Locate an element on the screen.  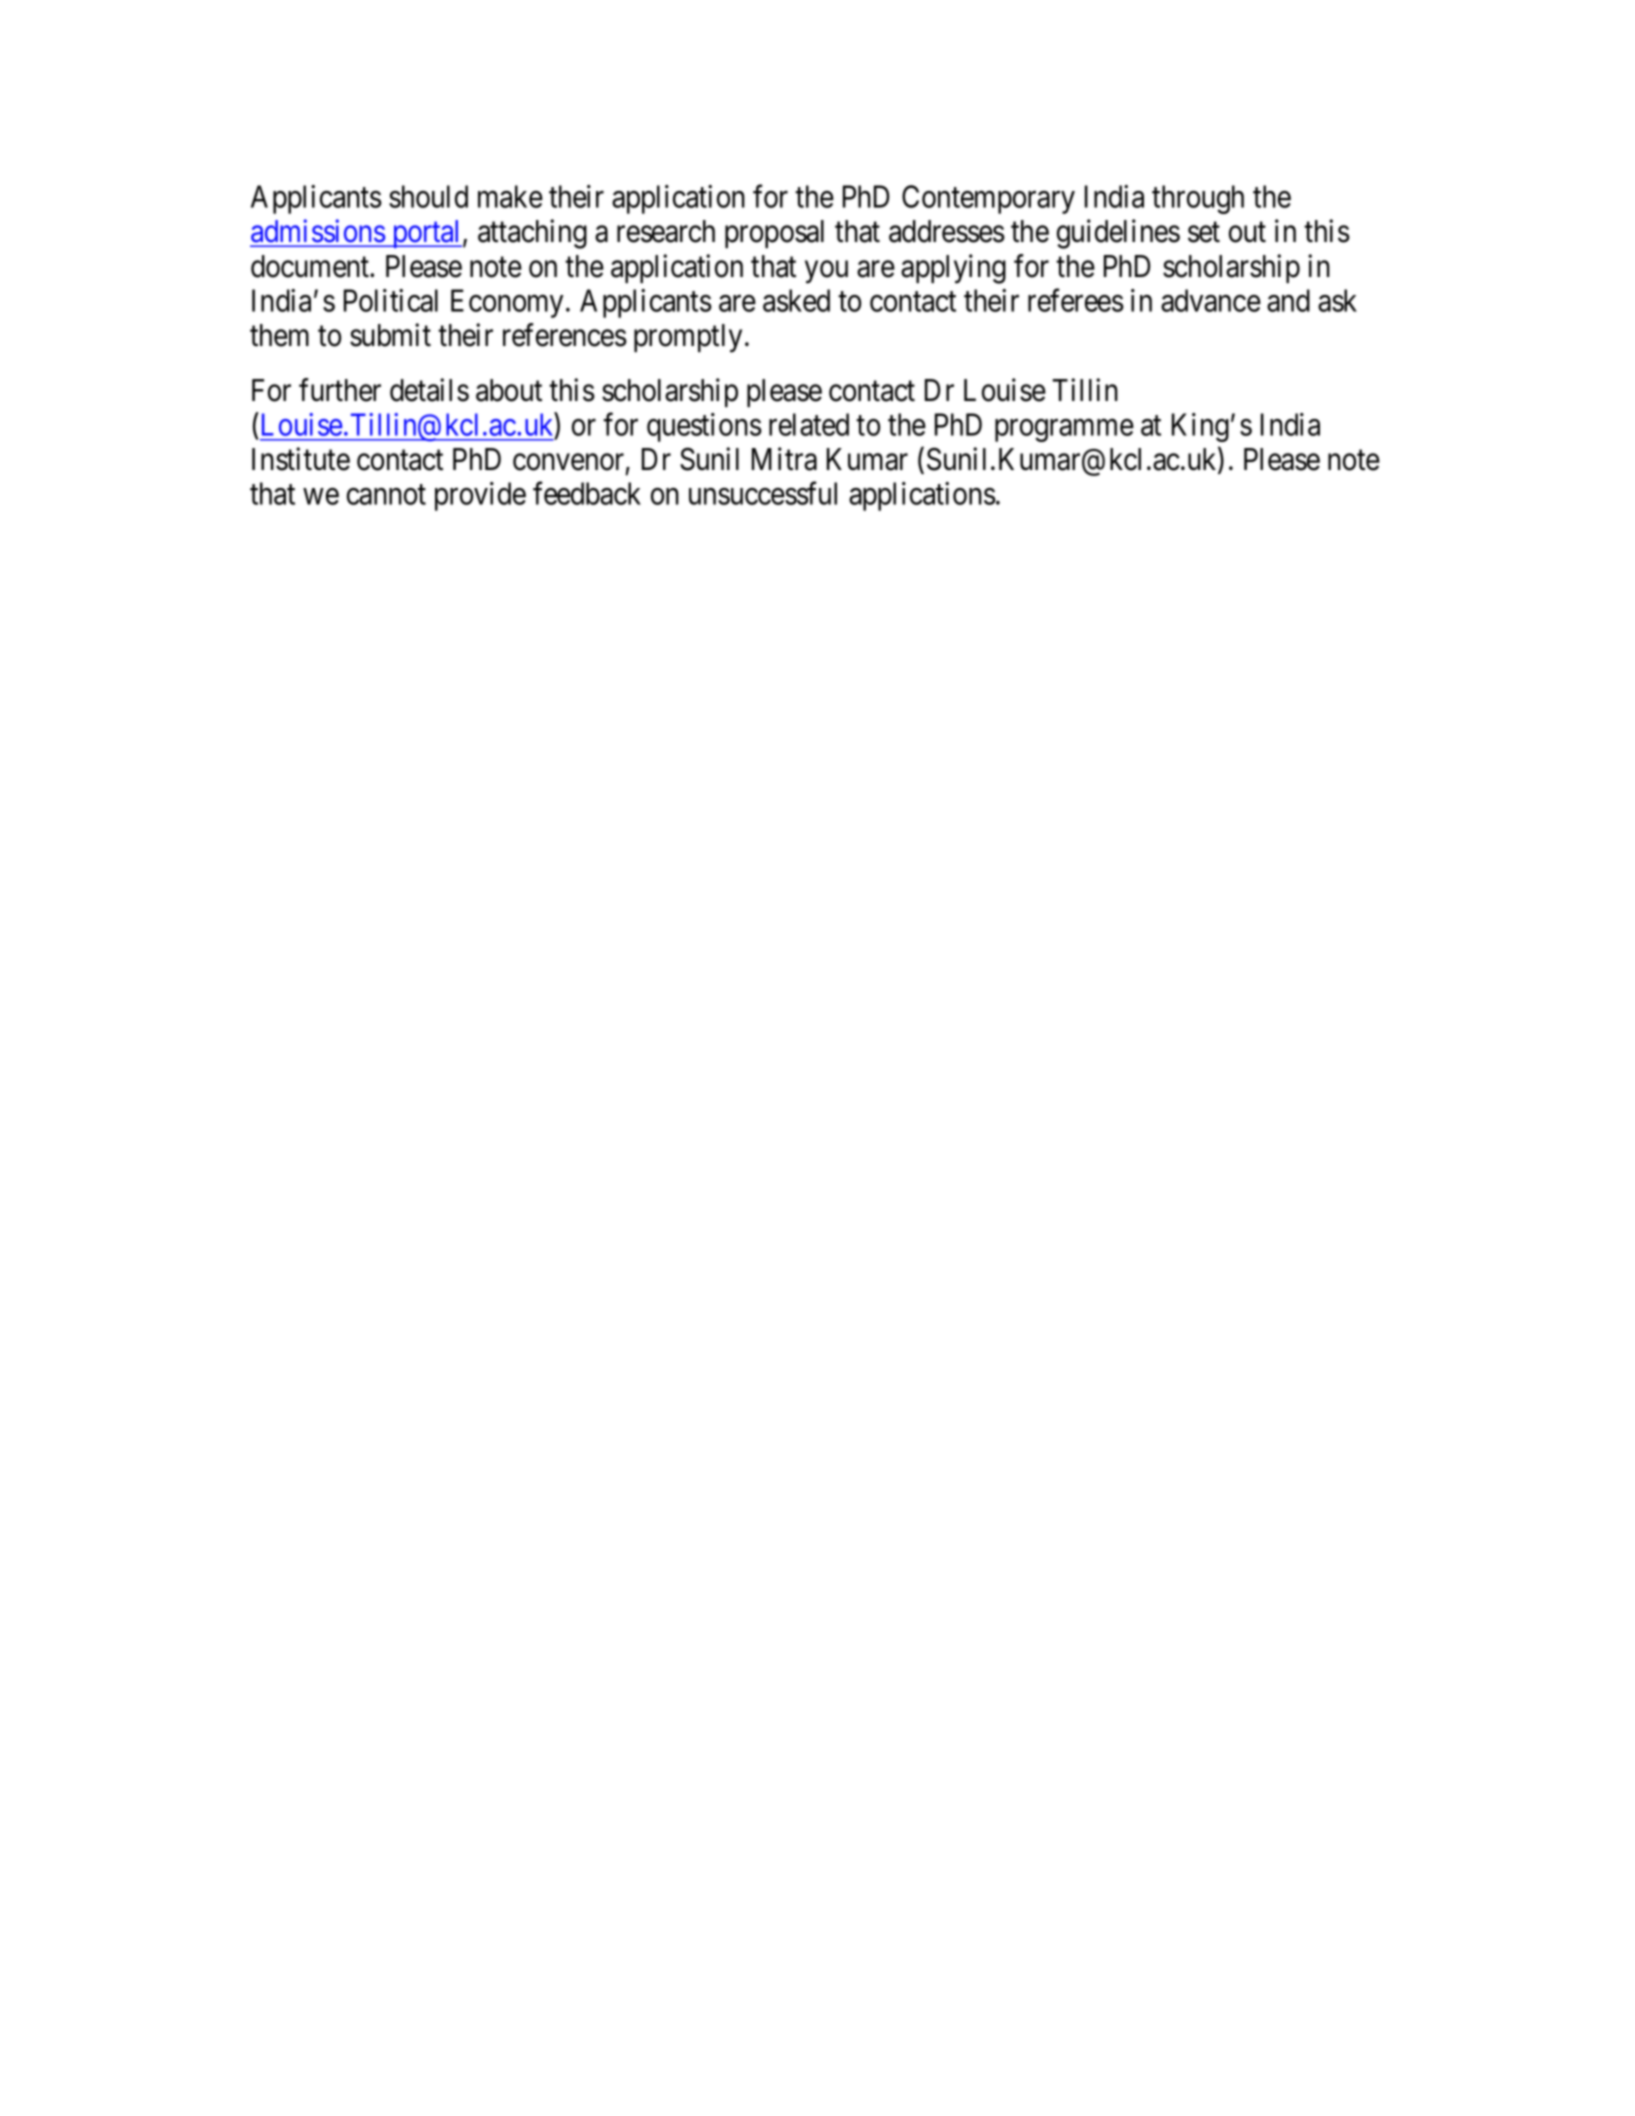
related is located at coordinates (809, 424).
